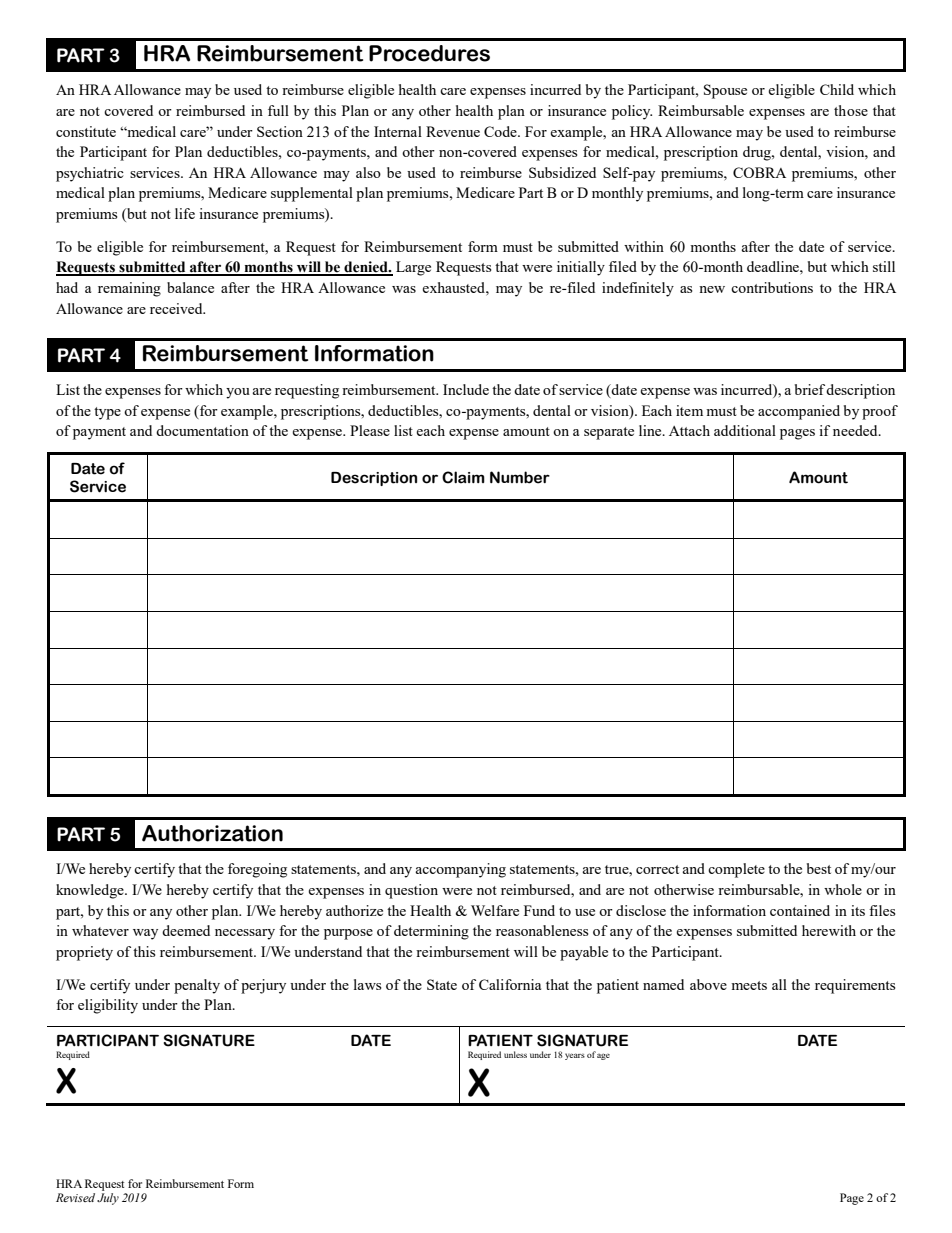  What do you see at coordinates (463, 477) in the screenshot?
I see `Claim` at bounding box center [463, 477].
